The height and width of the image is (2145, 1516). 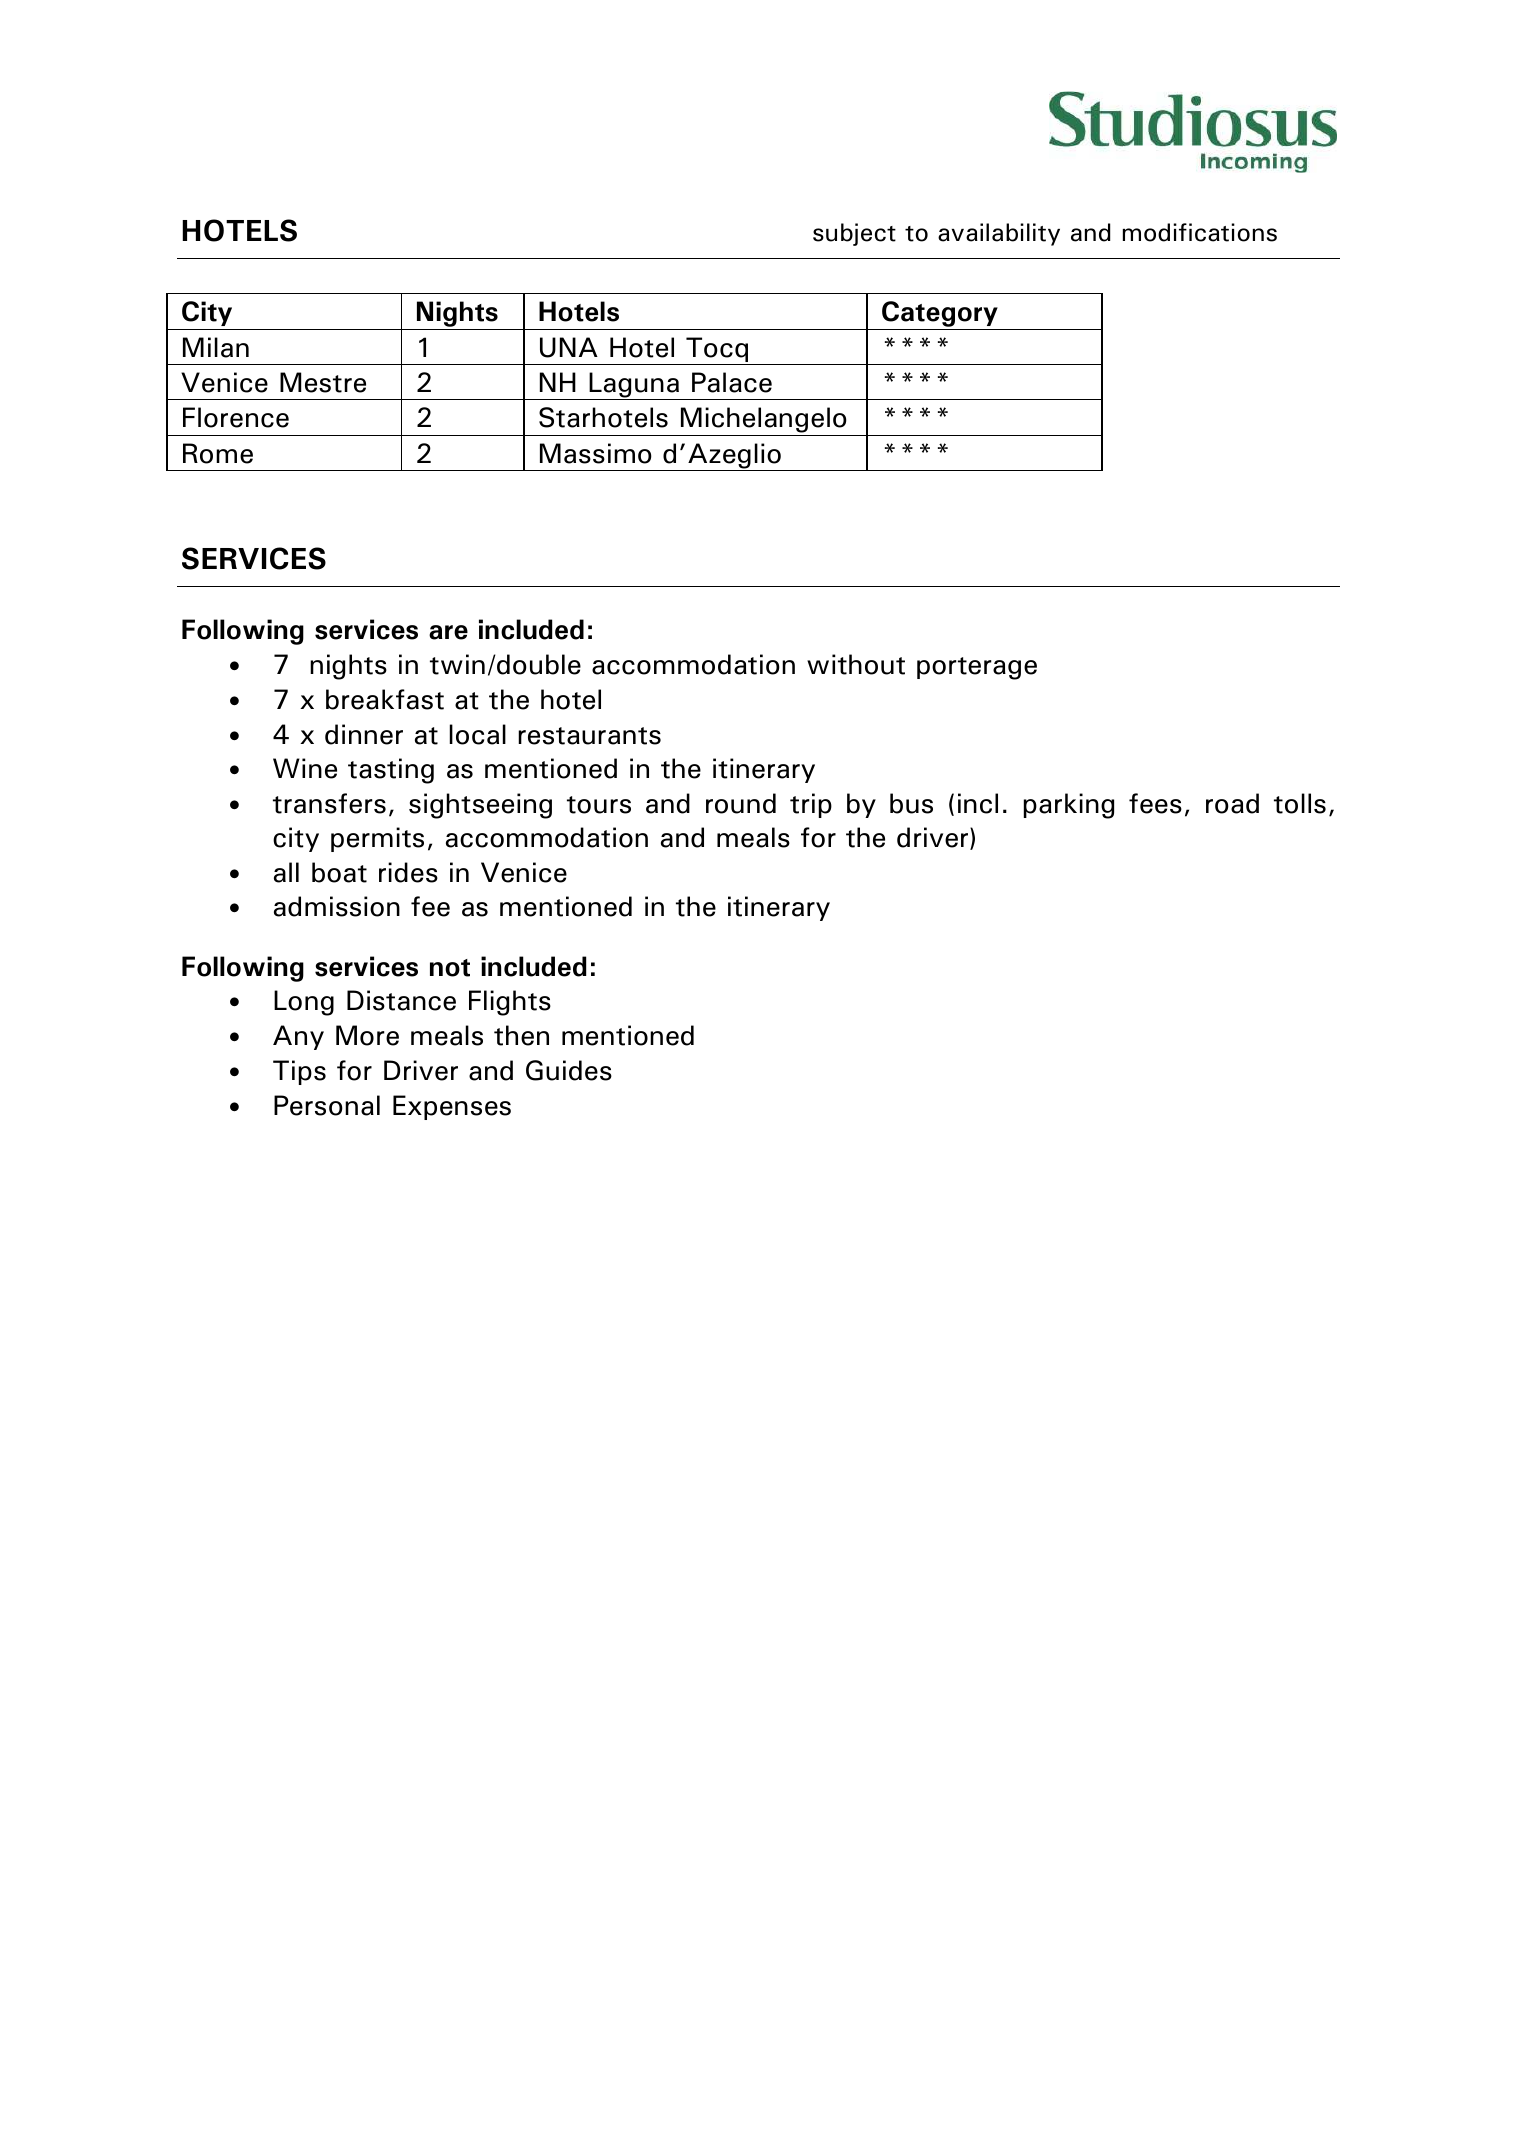 I want to click on breakfast, so click(x=385, y=699).
